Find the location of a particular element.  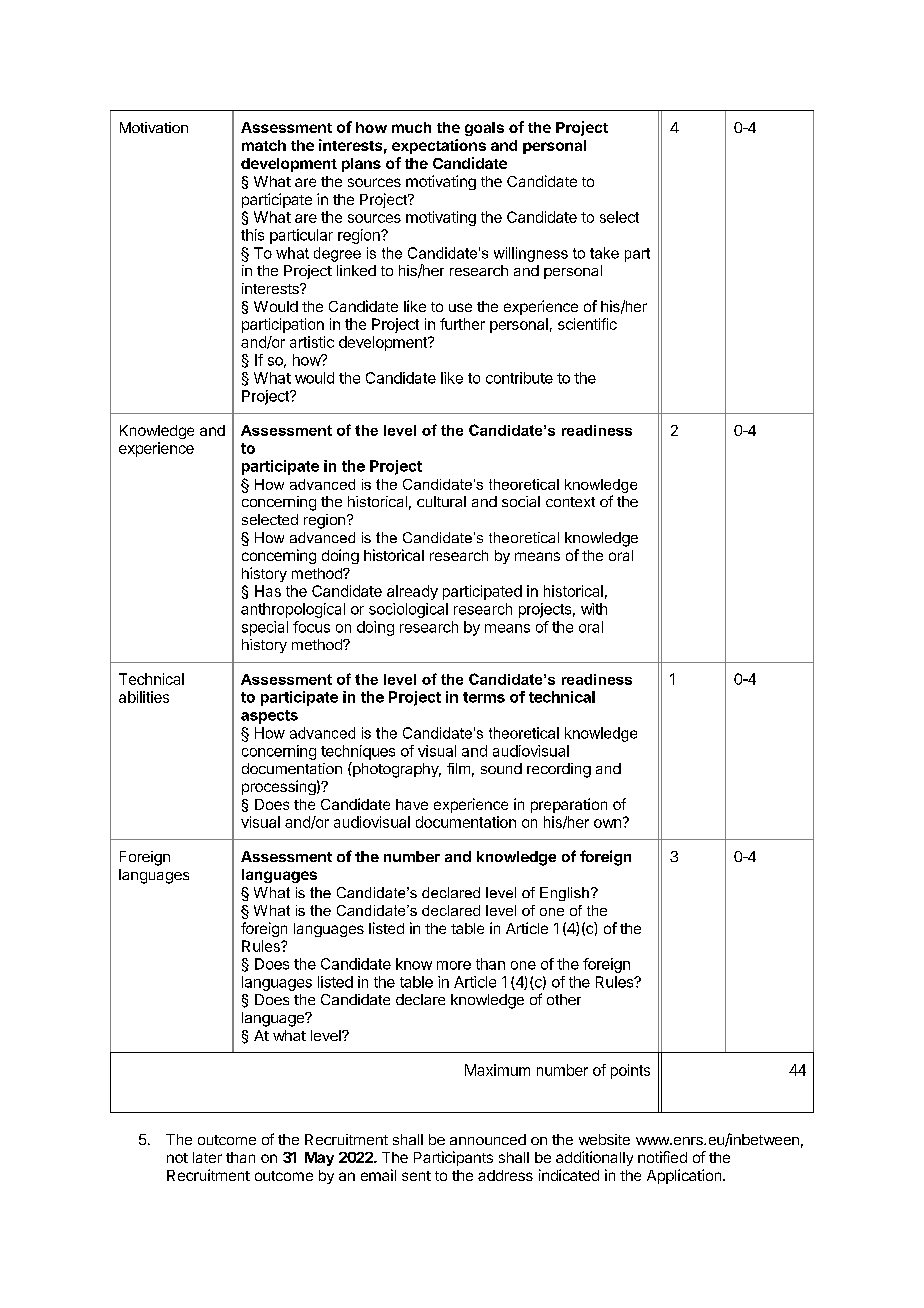

take is located at coordinates (604, 253).
